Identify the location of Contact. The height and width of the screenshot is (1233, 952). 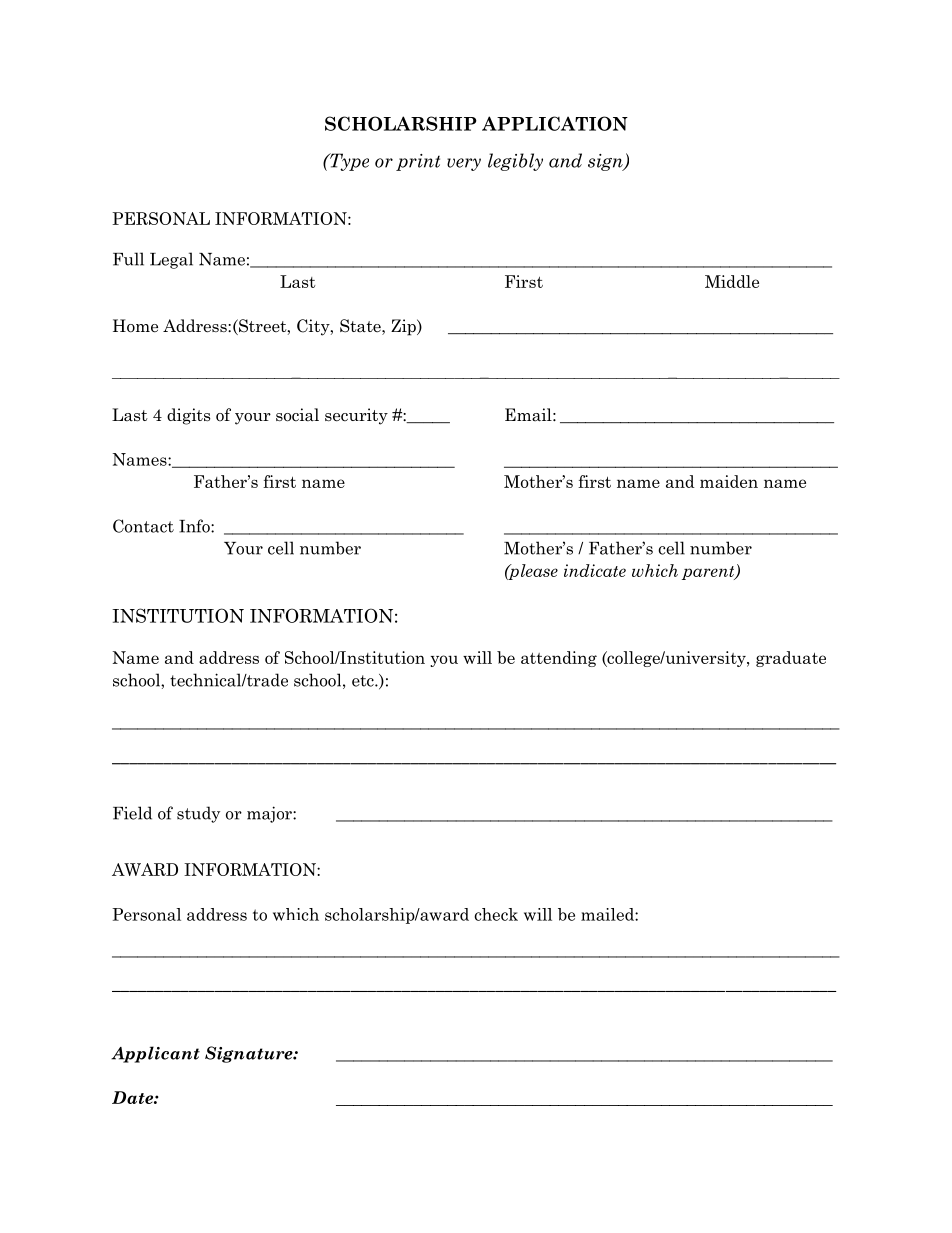
(143, 526).
